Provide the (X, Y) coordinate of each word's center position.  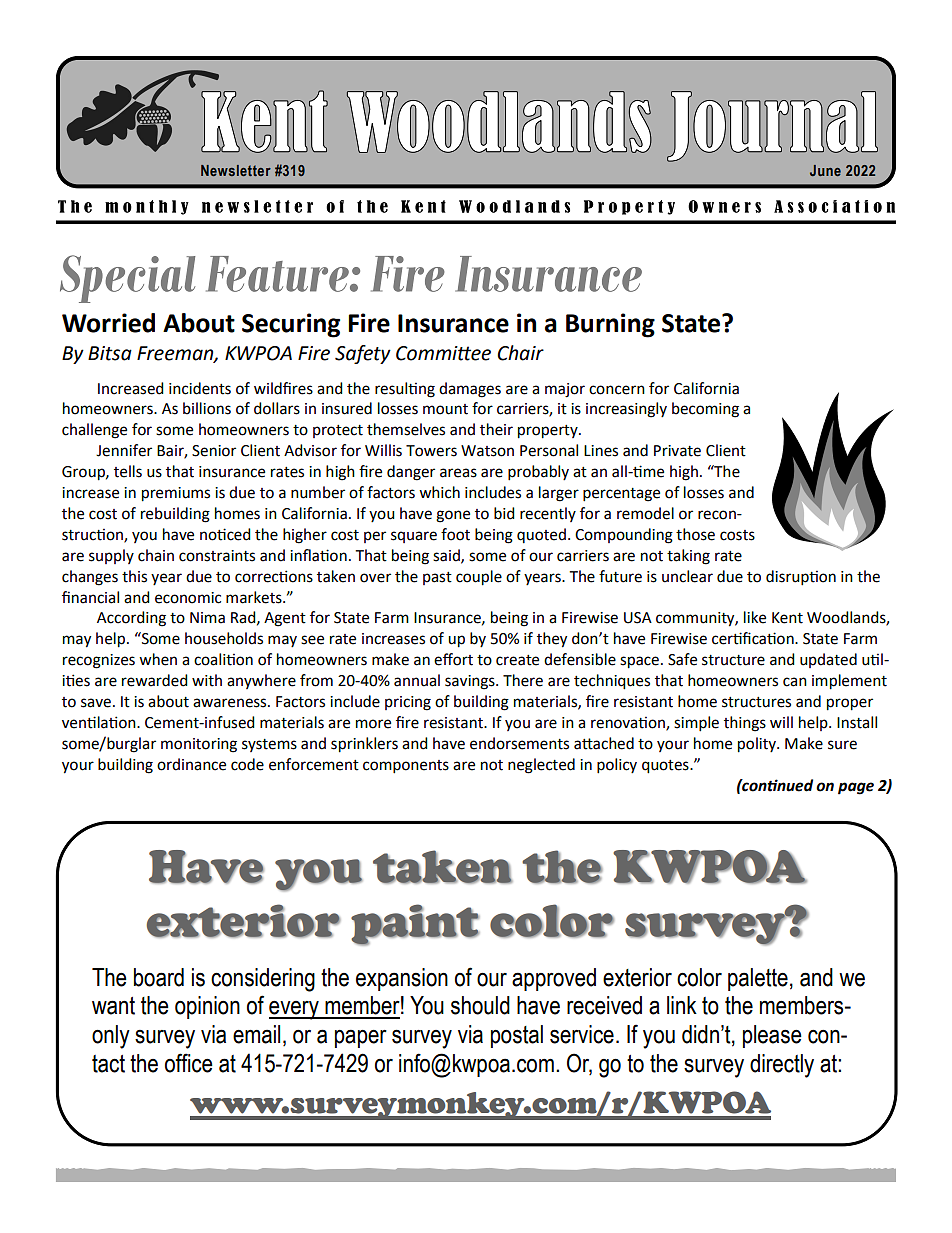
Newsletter (236, 170)
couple (479, 578)
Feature (278, 274)
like (755, 617)
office (189, 1063)
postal (517, 1036)
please (772, 1036)
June (825, 170)
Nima (207, 618)
